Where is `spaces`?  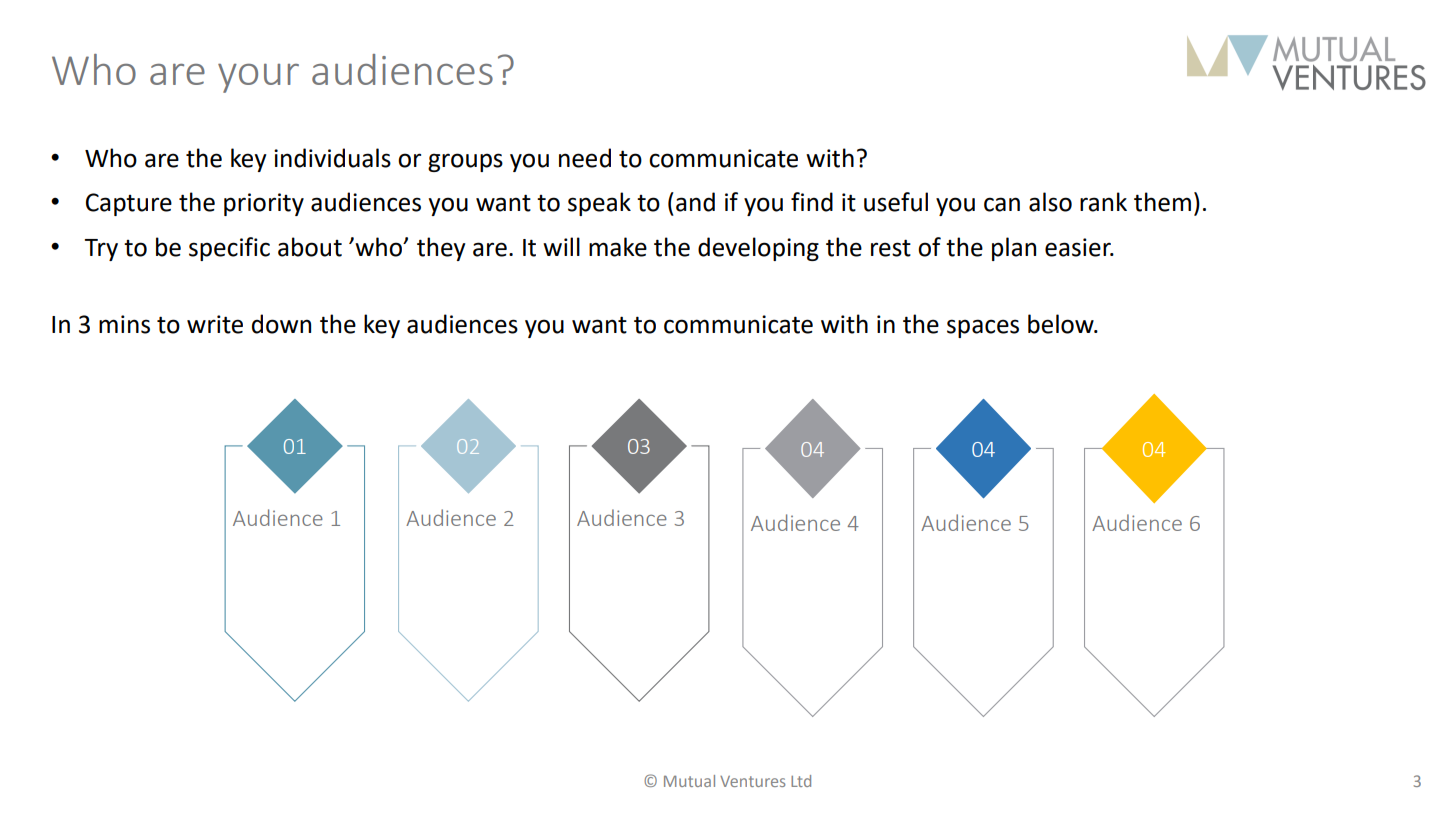 spaces is located at coordinates (983, 328).
